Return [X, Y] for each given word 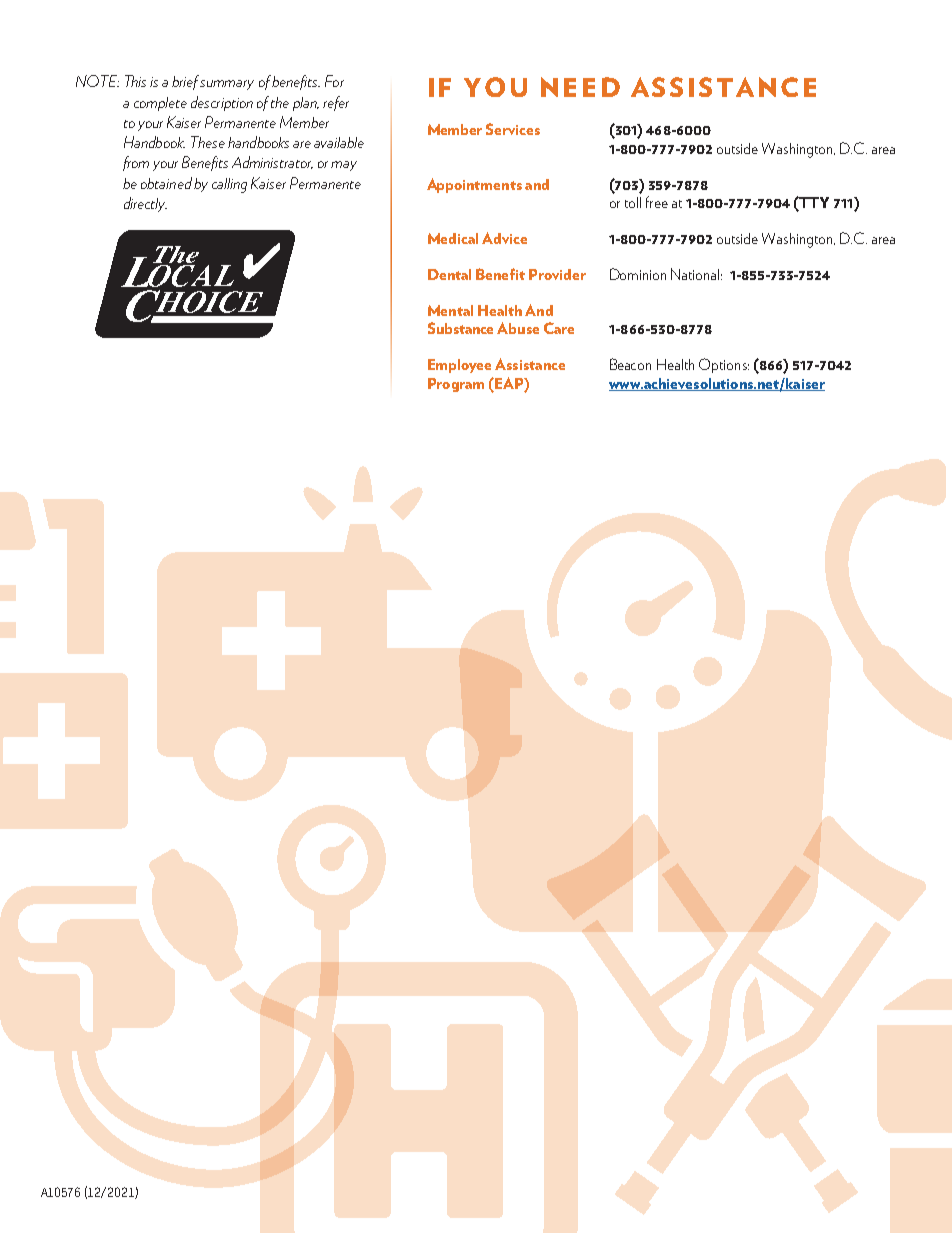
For [334, 81]
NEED [580, 87]
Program [456, 385]
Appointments [474, 185]
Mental [450, 310]
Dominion [638, 274]
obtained [166, 183]
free [657, 202]
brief [187, 82]
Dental [449, 274]
